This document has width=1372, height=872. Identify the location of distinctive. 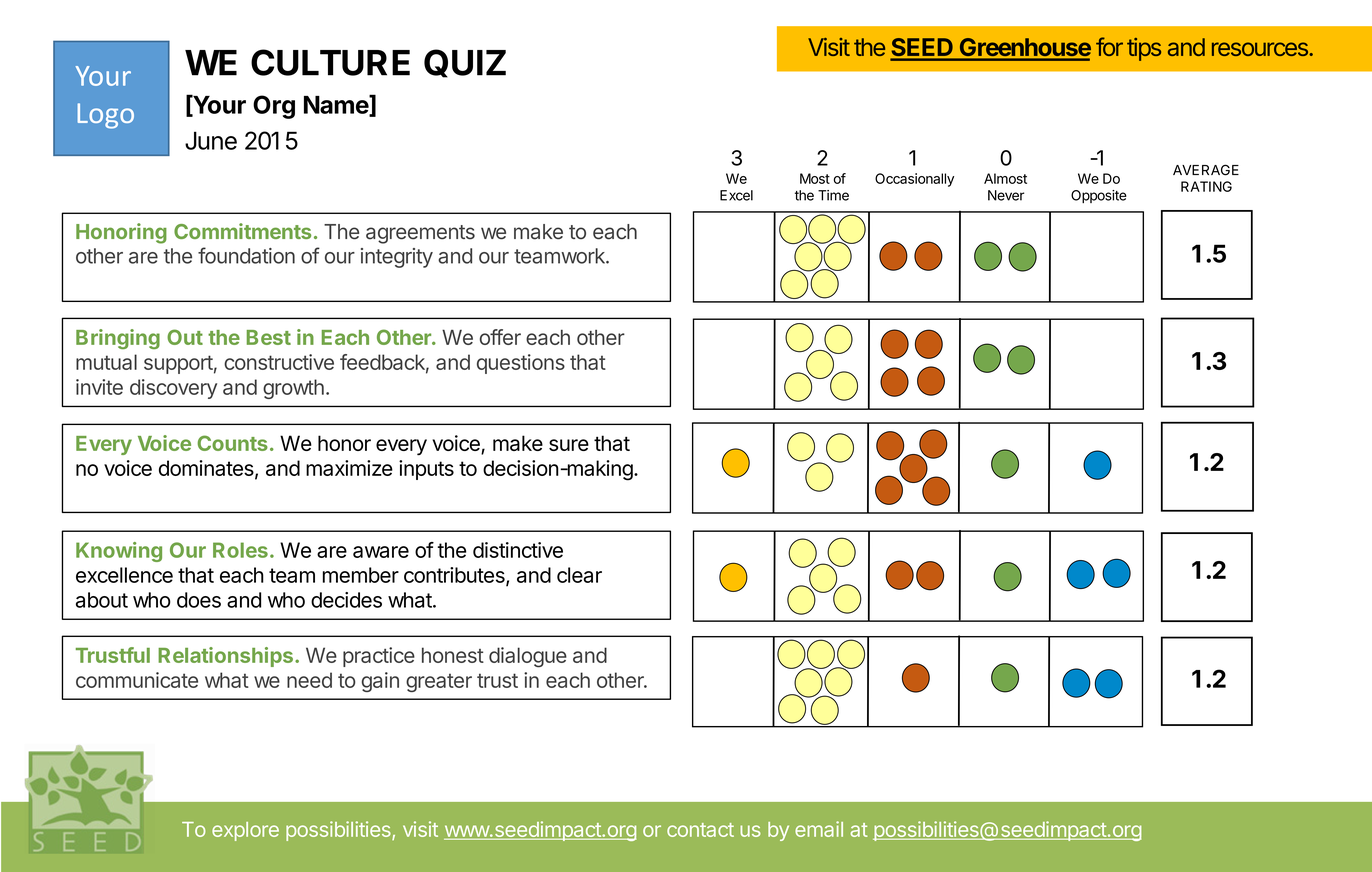
(518, 550).
